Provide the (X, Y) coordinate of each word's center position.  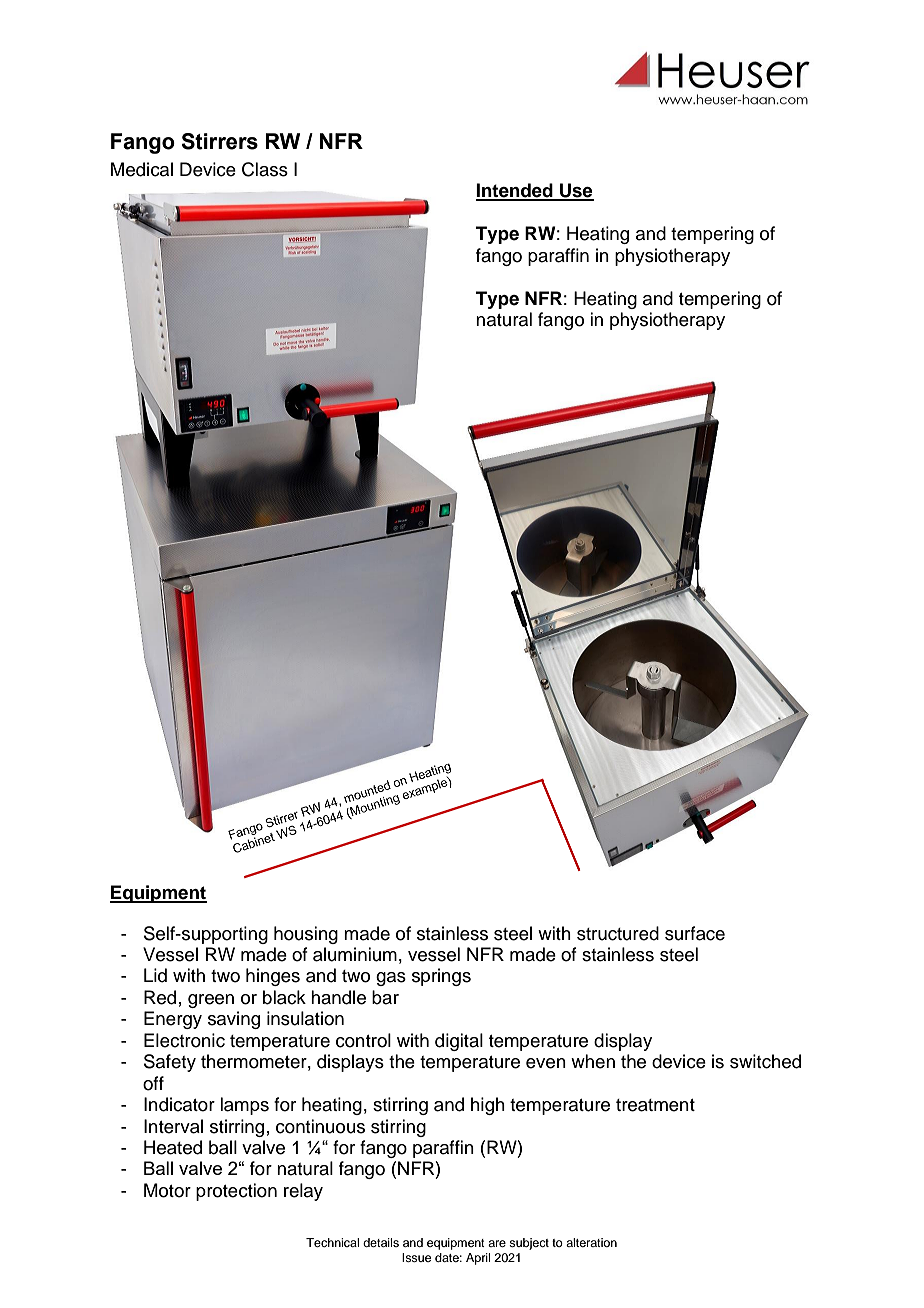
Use (576, 191)
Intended (515, 191)
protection (236, 1192)
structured (618, 933)
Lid (155, 975)
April (478, 1259)
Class (265, 169)
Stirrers (219, 141)
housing (306, 935)
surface (695, 933)
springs (441, 977)
